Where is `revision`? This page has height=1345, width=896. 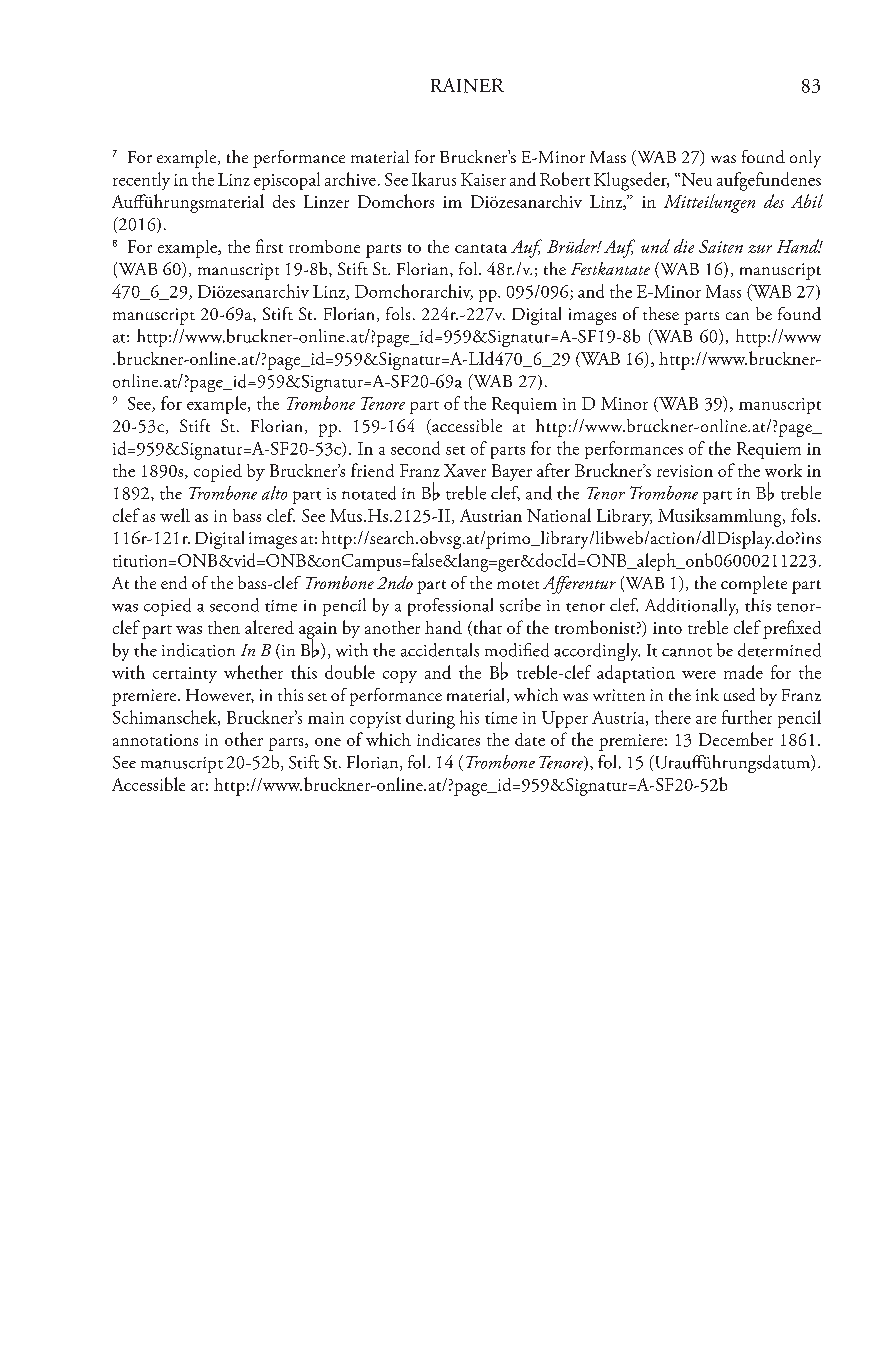 revision is located at coordinates (685, 471).
